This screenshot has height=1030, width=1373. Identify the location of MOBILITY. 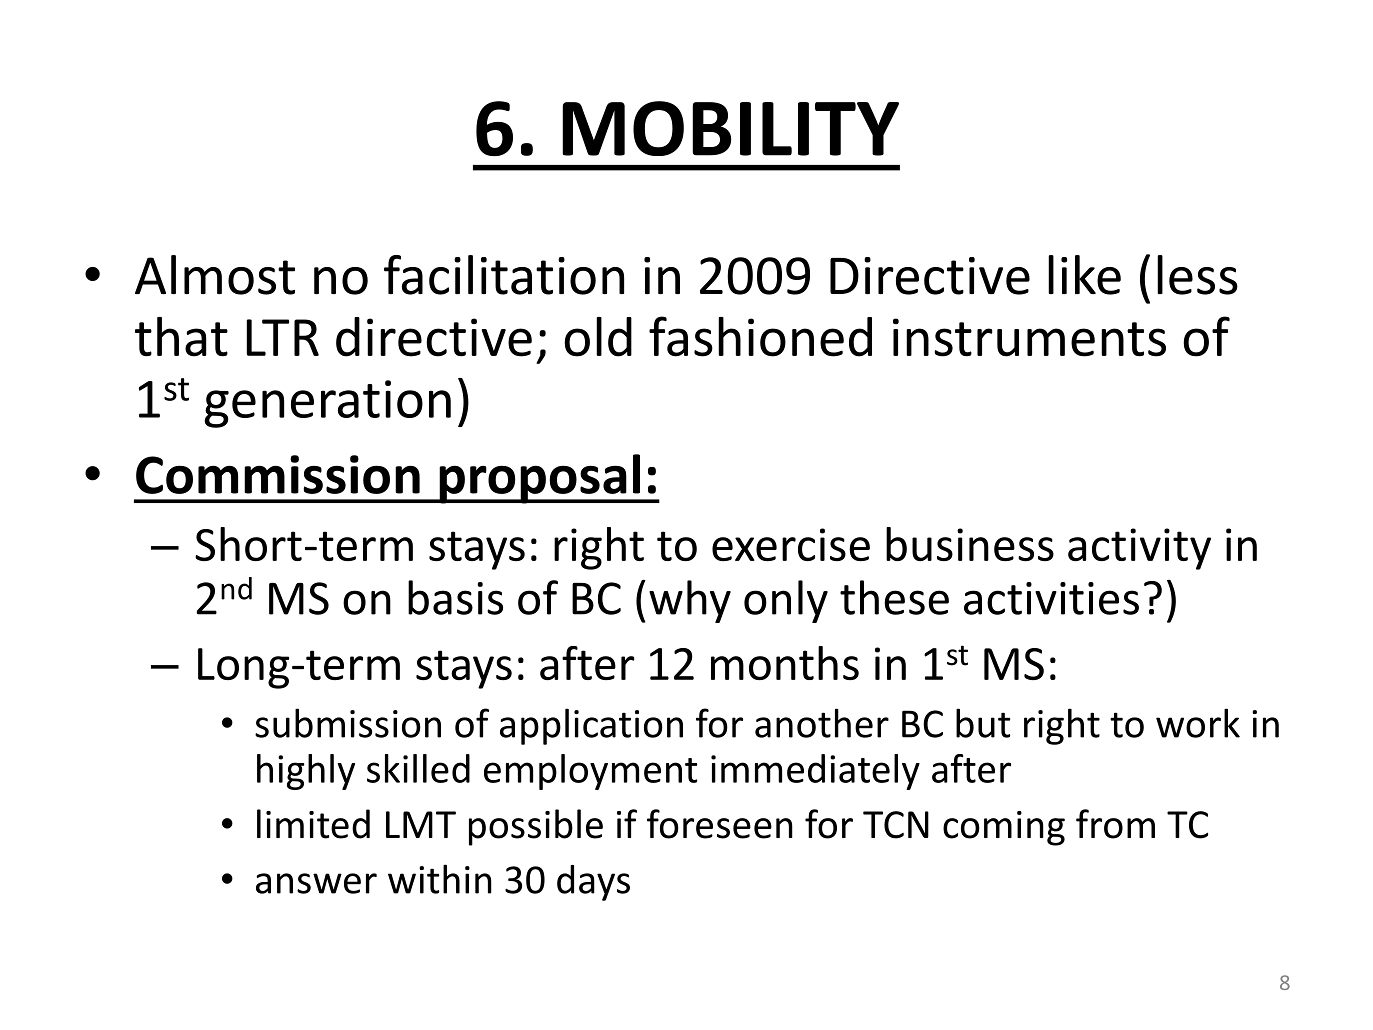
(730, 128).
